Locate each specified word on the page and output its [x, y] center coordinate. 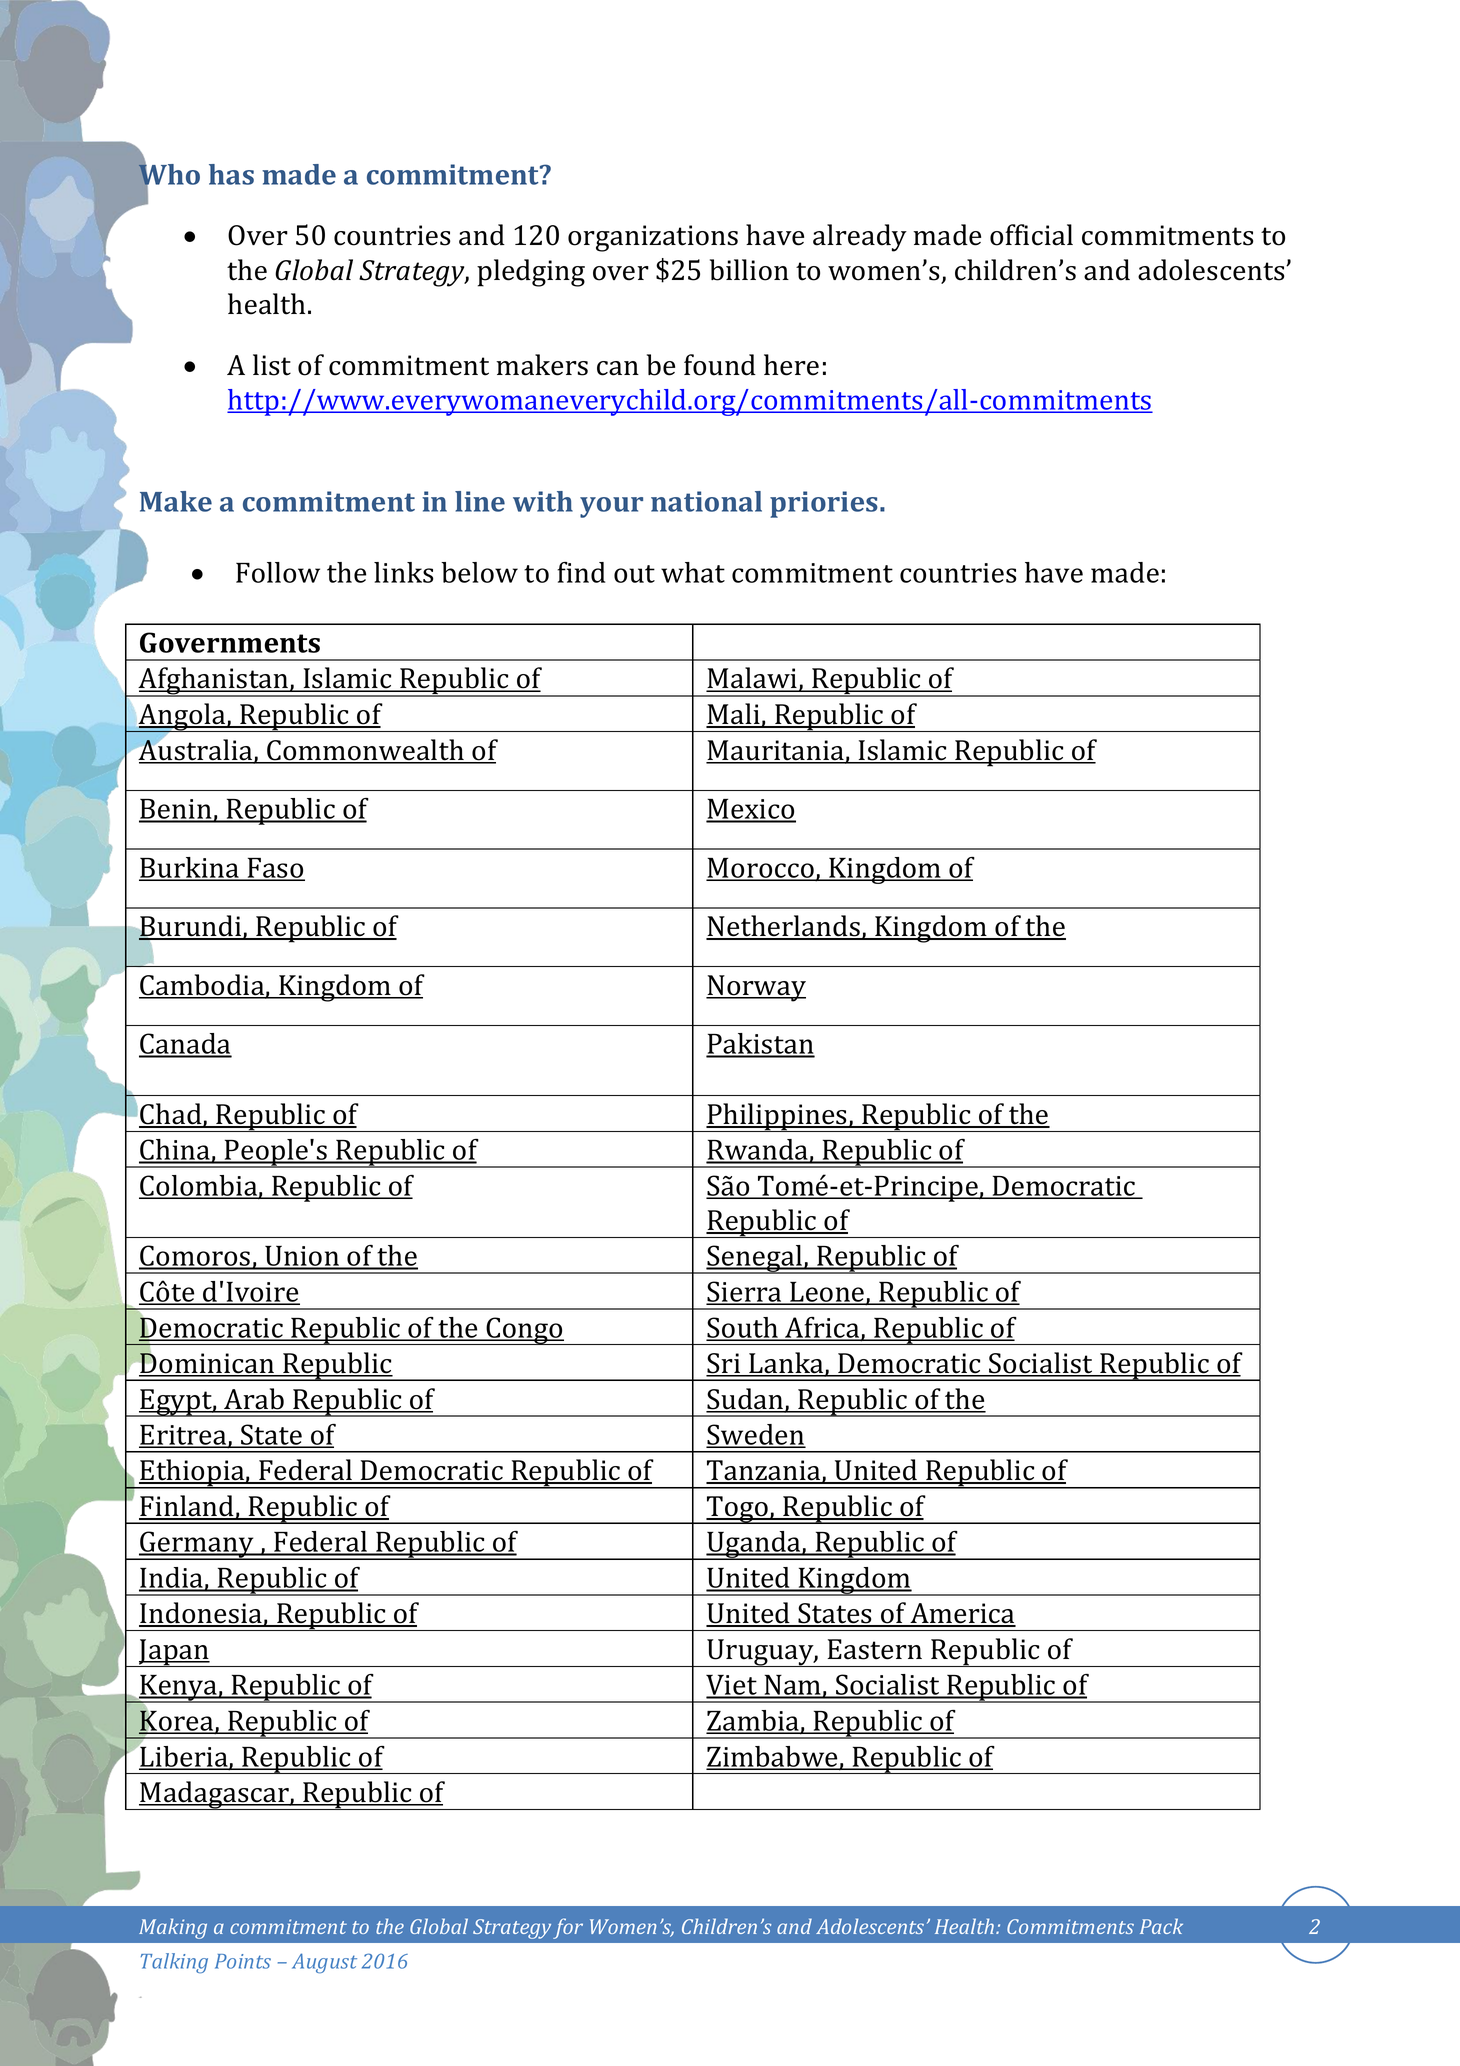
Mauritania [776, 751]
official [1031, 235]
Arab [254, 1400]
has [231, 174]
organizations [653, 238]
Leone [827, 1293]
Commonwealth [365, 751]
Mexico [751, 810]
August [324, 1963]
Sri [724, 1364]
